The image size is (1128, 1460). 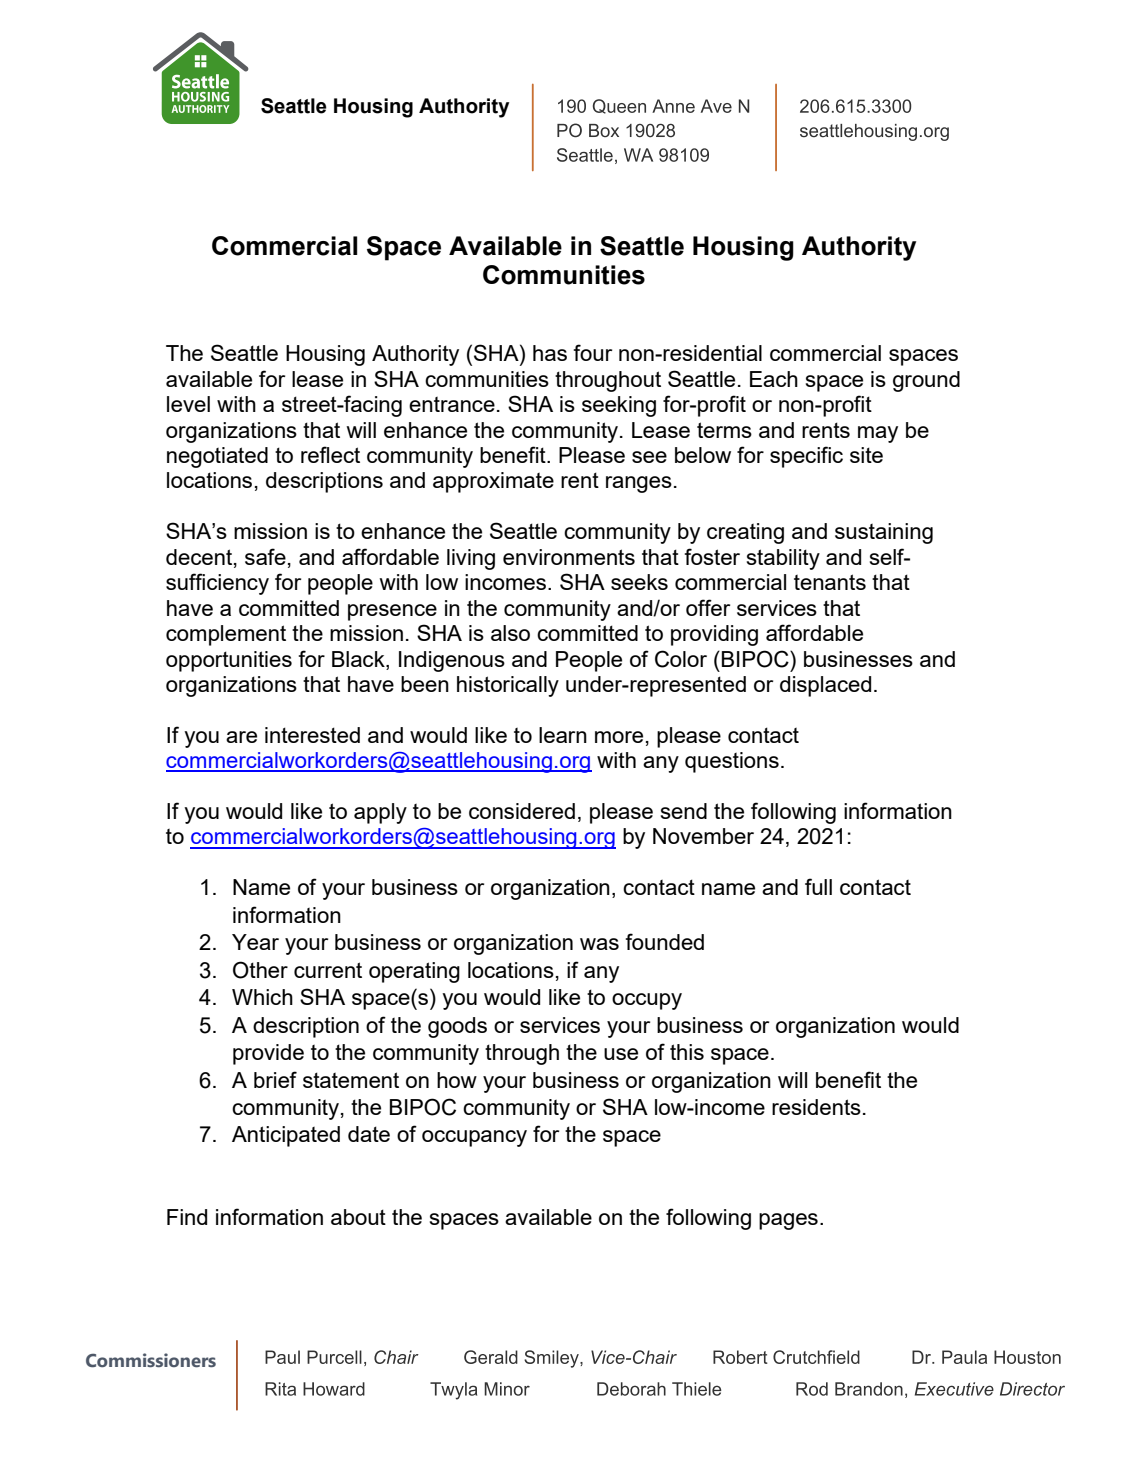 I want to click on has, so click(x=550, y=353).
